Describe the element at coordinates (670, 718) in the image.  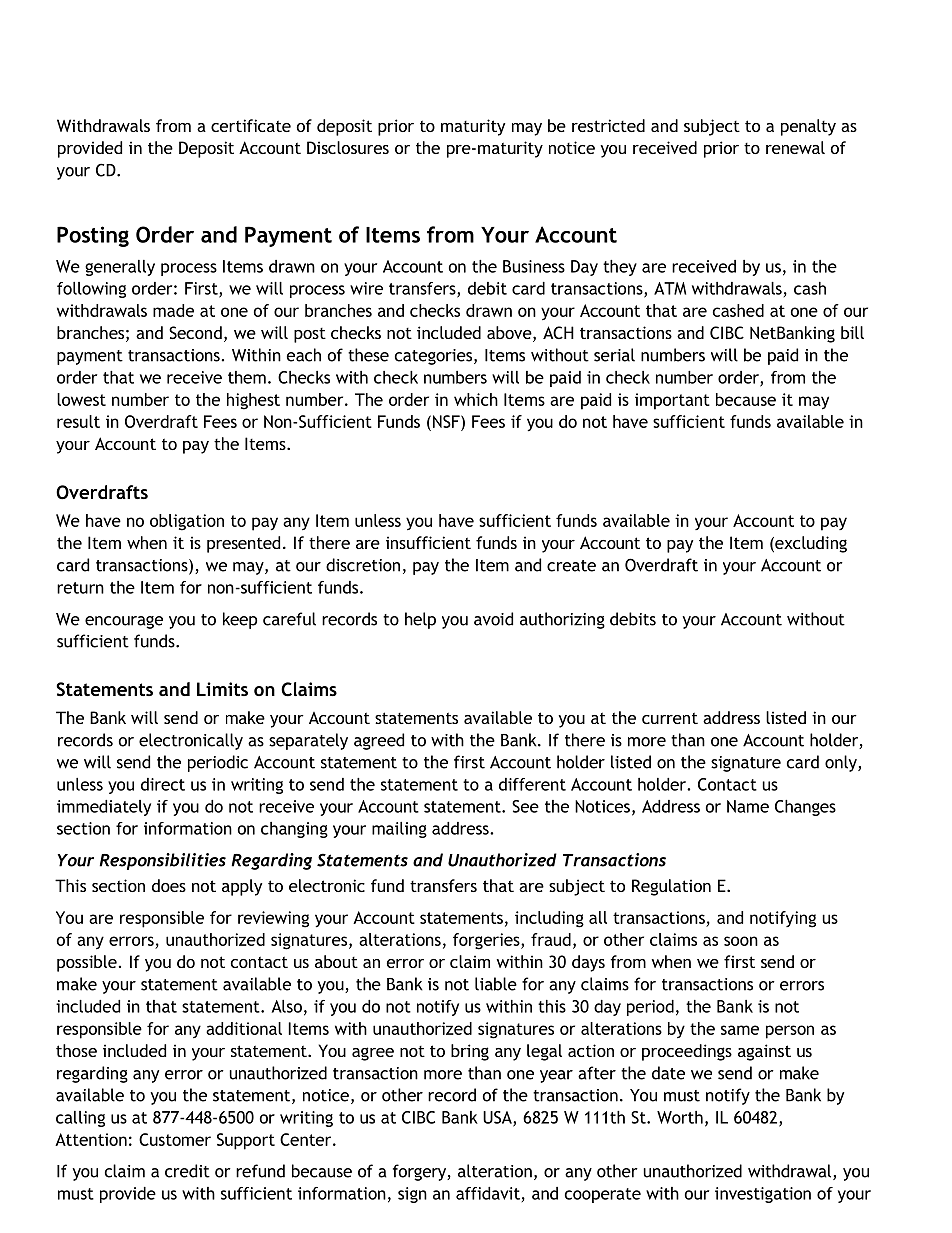
I see `current` at that location.
